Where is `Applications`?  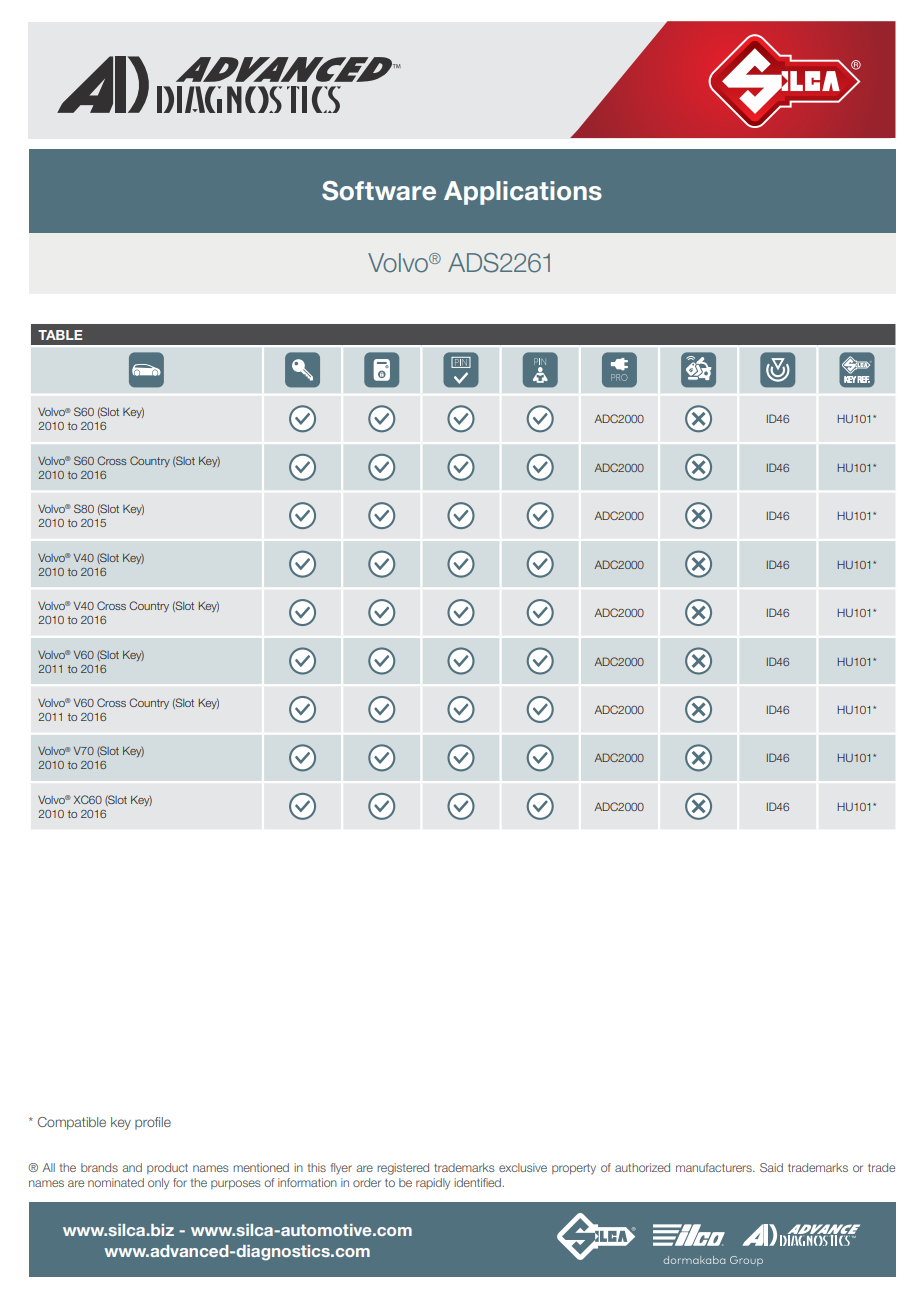
Applications is located at coordinates (523, 193).
